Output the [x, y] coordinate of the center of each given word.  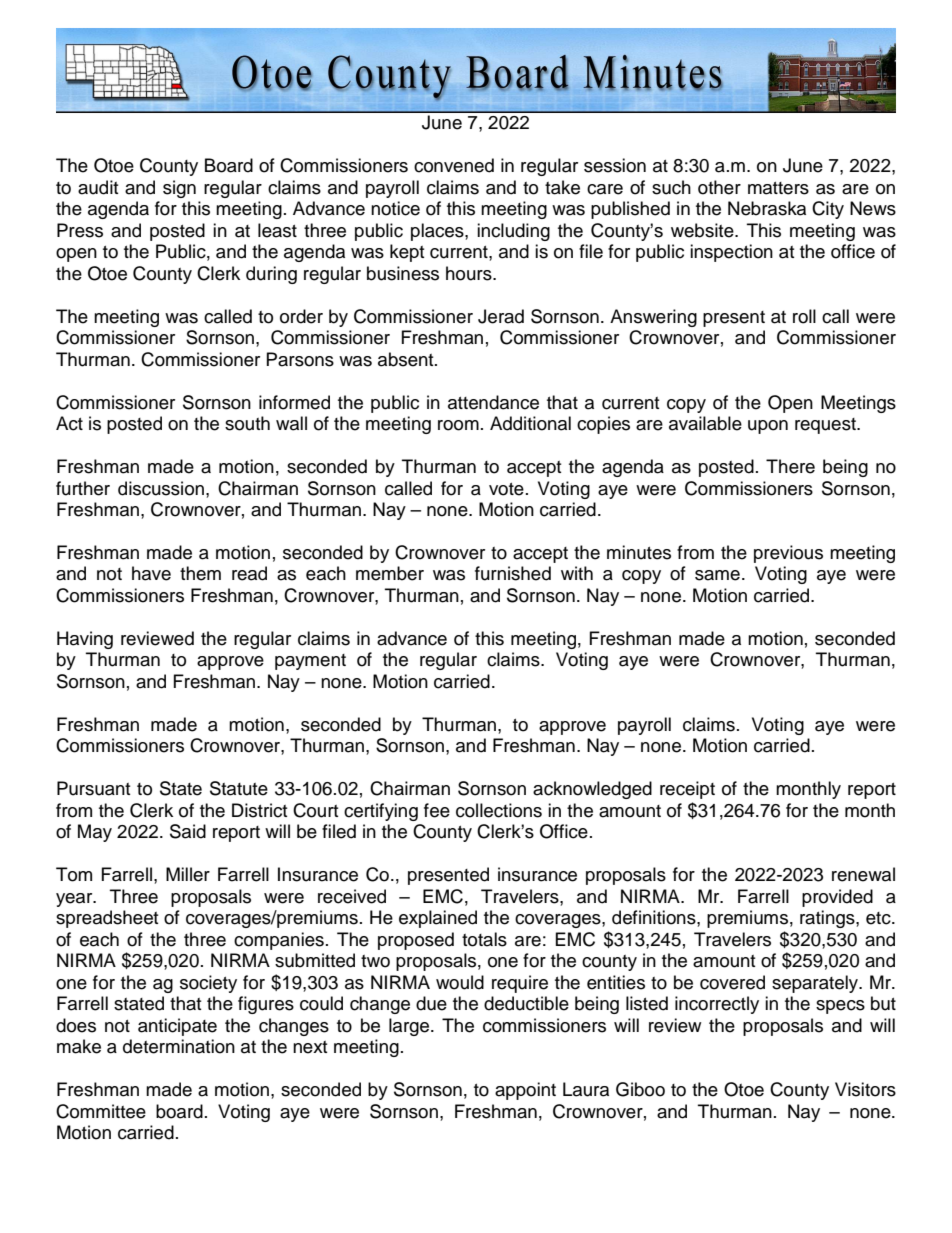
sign [179, 189]
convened [454, 165]
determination [179, 1046]
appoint [525, 1091]
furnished [513, 573]
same [717, 575]
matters [778, 188]
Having [85, 640]
